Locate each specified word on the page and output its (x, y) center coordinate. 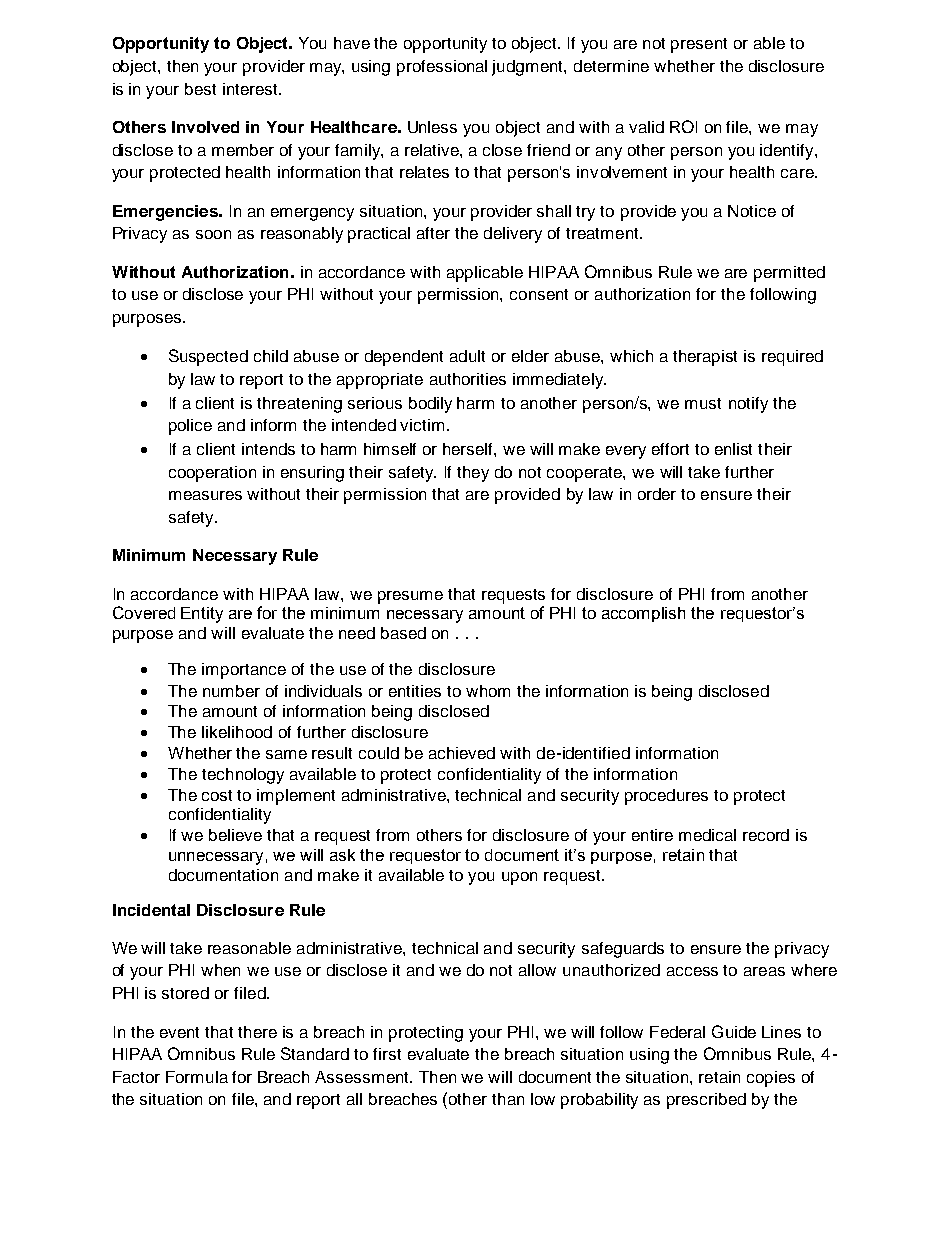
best (200, 89)
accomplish (643, 614)
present (699, 45)
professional (442, 68)
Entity (202, 615)
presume (410, 597)
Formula (197, 1077)
